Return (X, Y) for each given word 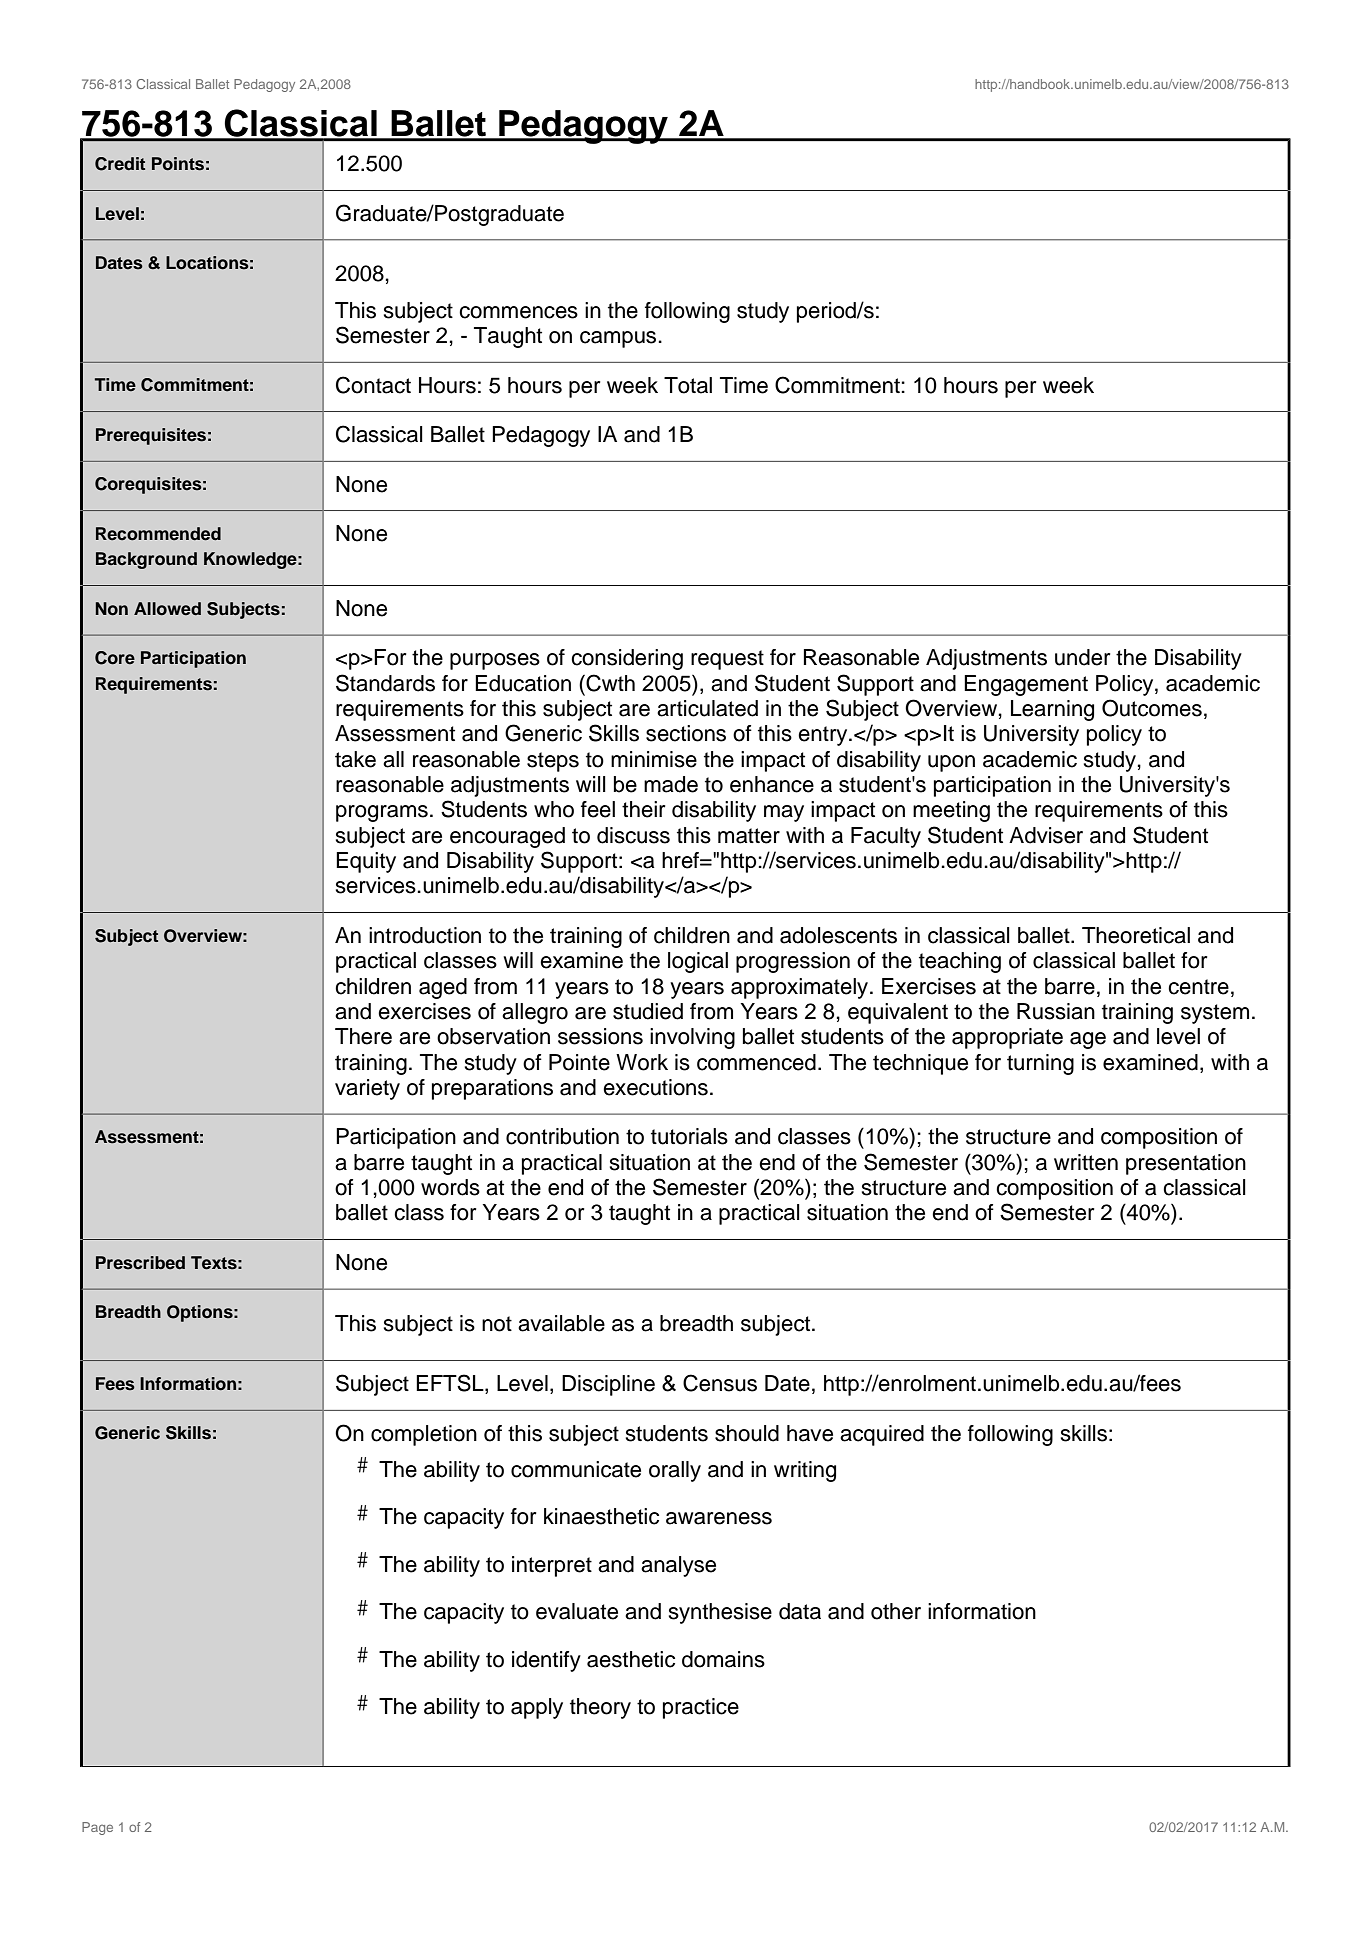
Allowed (167, 609)
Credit (120, 164)
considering (627, 659)
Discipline (608, 1385)
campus (619, 339)
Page (97, 1828)
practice (701, 1708)
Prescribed (140, 1263)
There (363, 1036)
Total (688, 385)
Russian (1056, 1011)
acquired (882, 1435)
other (896, 1611)
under (1082, 657)
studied (648, 1011)
